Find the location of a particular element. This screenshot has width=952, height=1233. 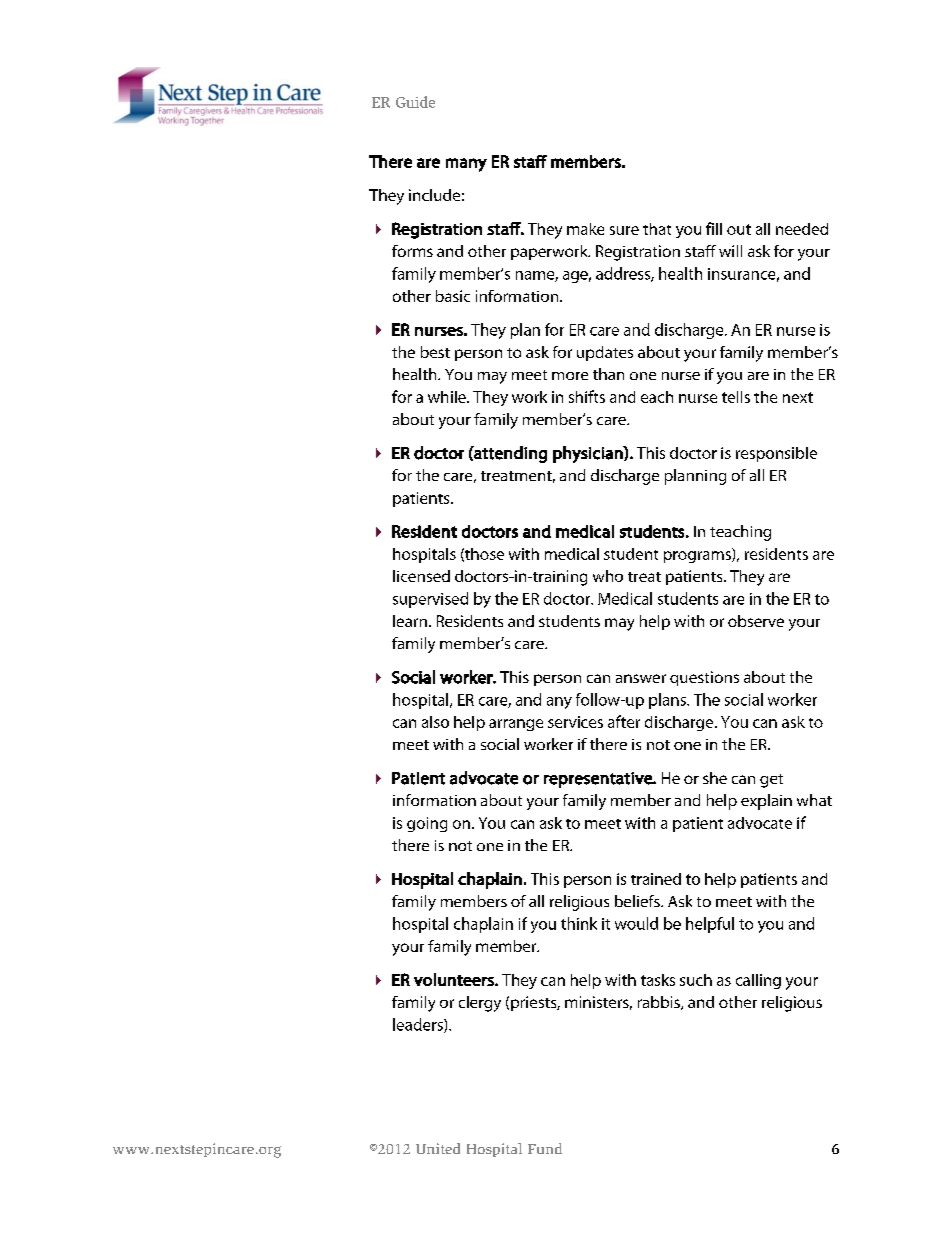

supervised is located at coordinates (430, 600).
